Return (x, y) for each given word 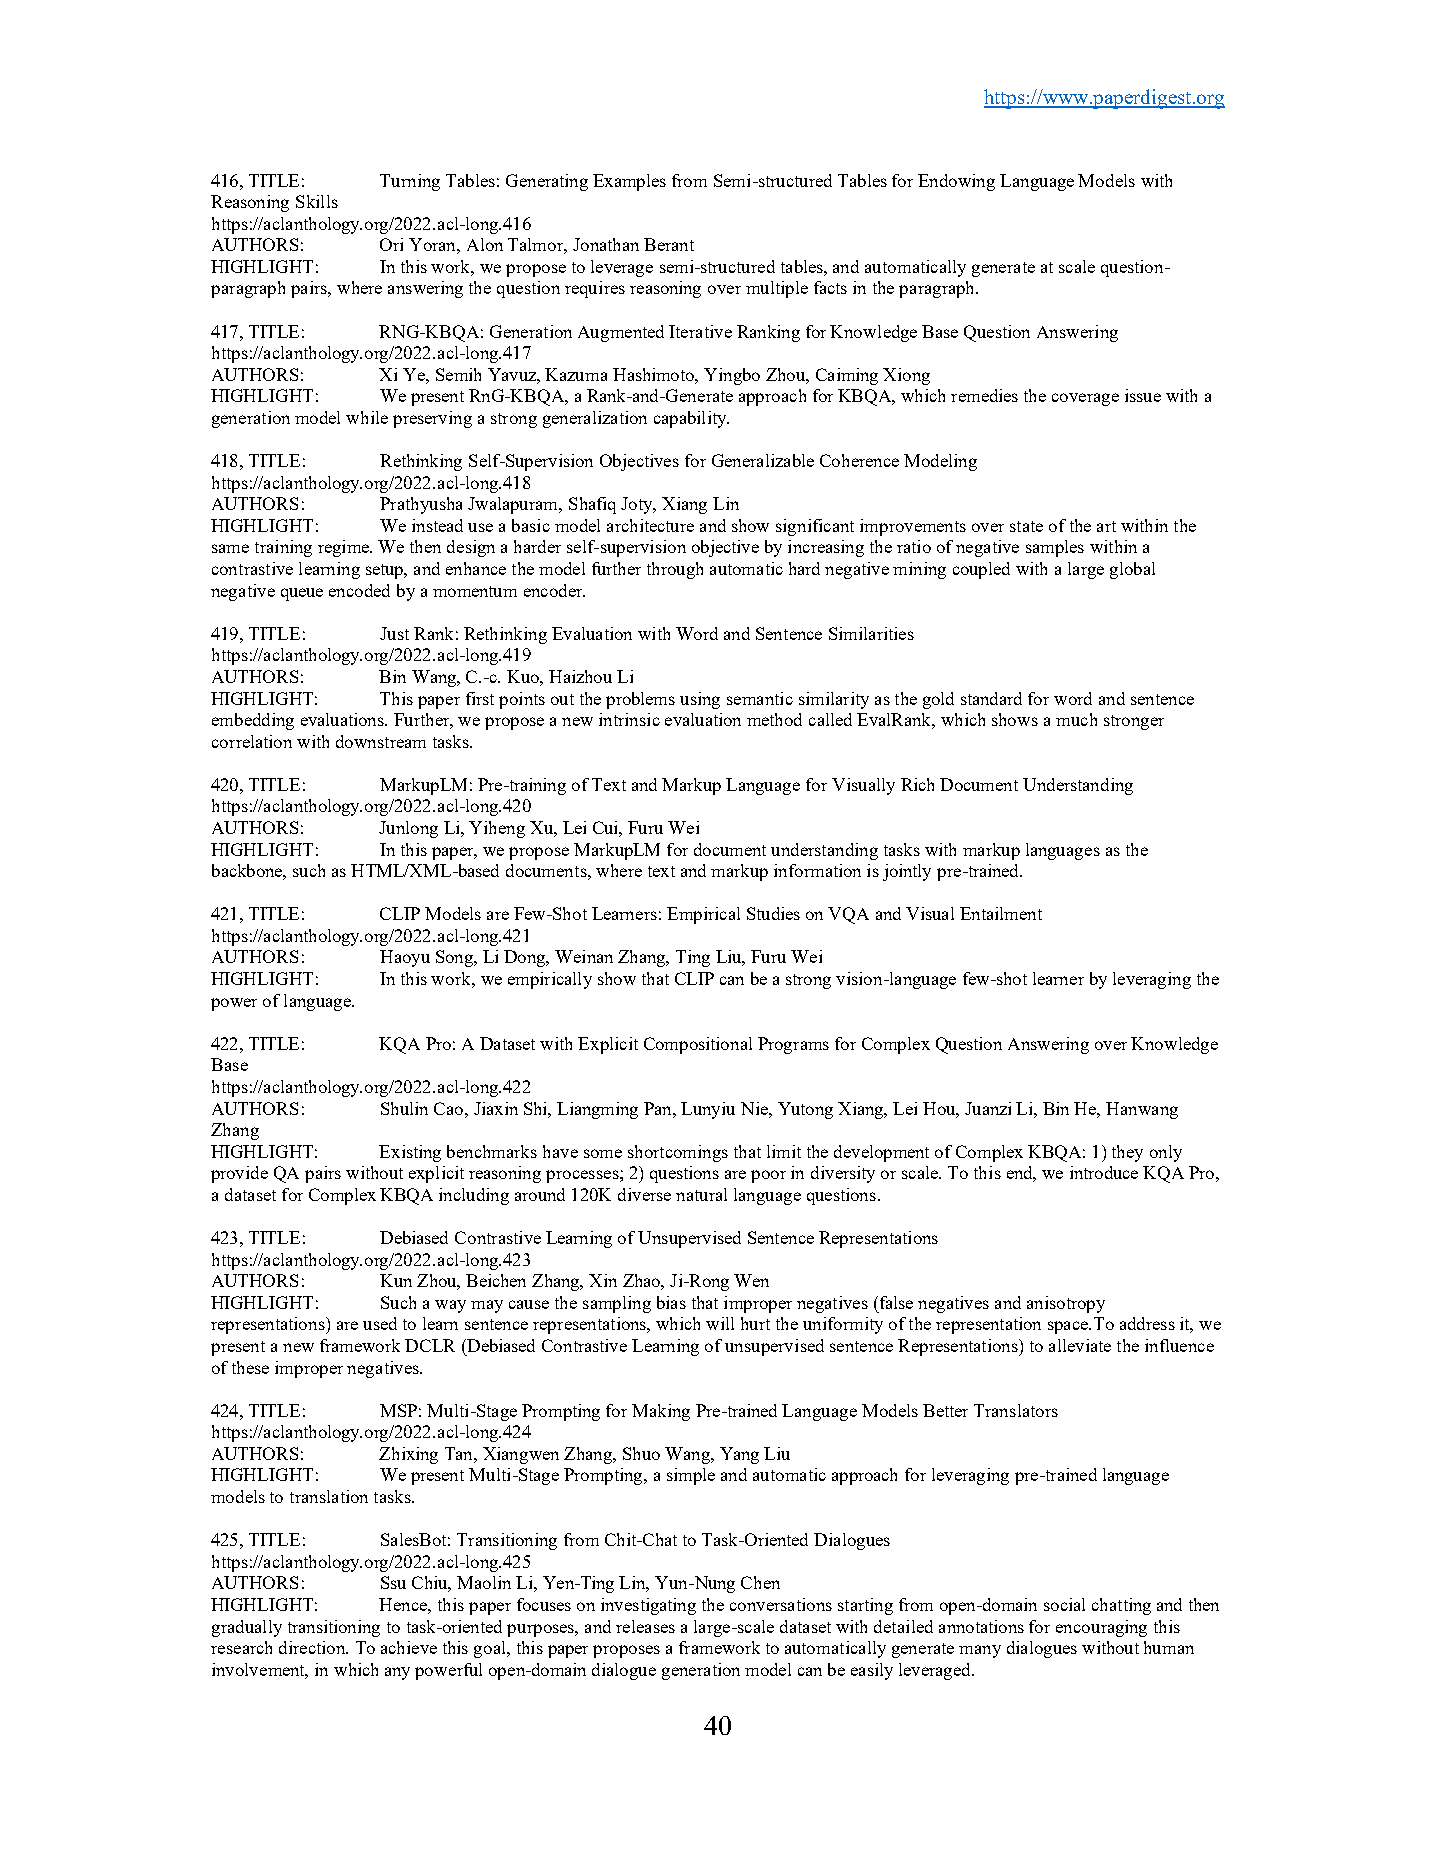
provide (239, 1174)
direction (313, 1647)
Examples (629, 182)
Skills (317, 201)
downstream (381, 741)
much (1076, 719)
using (700, 700)
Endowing (956, 182)
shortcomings (678, 1153)
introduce (1104, 1172)
